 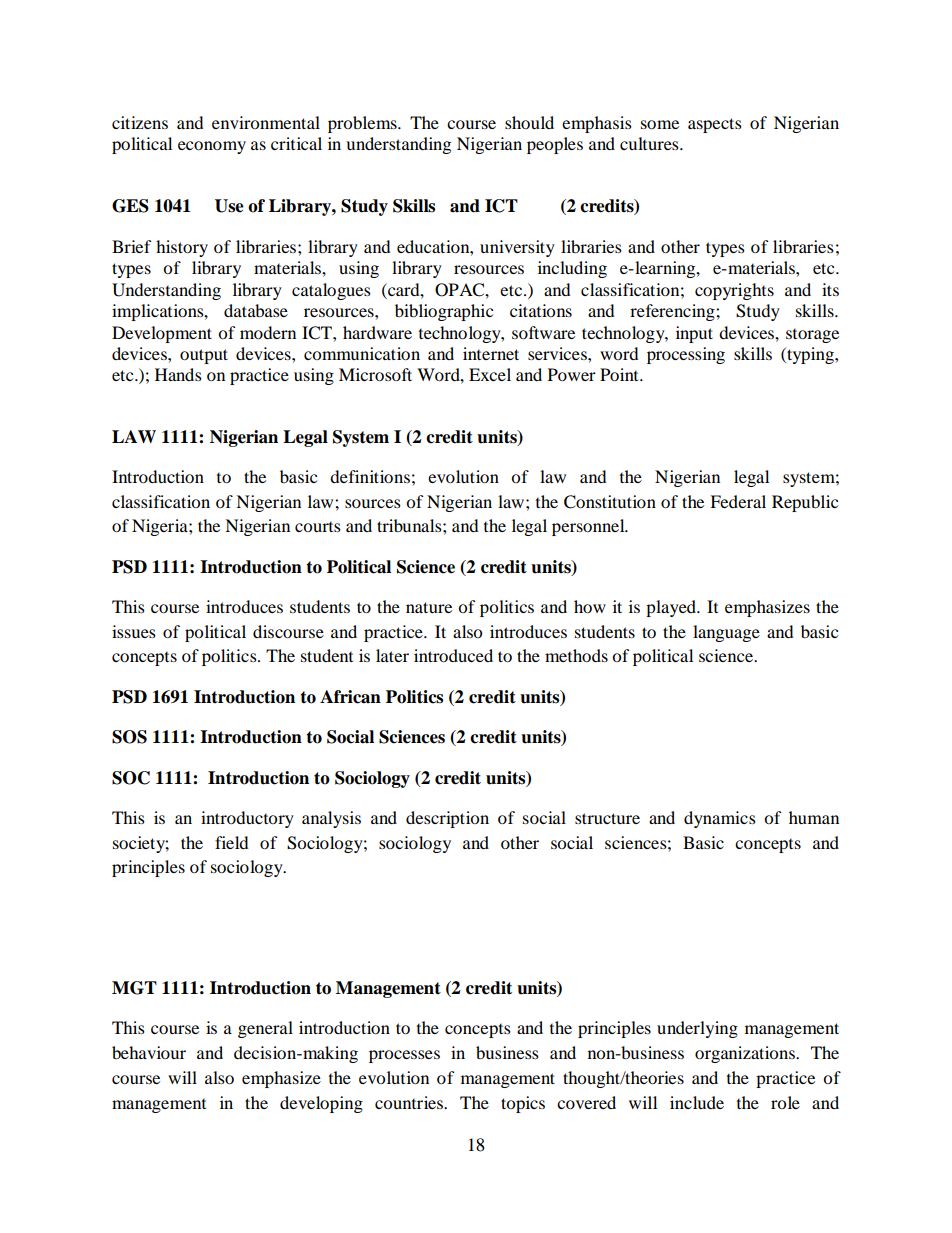 What do you see at coordinates (149, 1052) in the screenshot?
I see `behaviour` at bounding box center [149, 1052].
